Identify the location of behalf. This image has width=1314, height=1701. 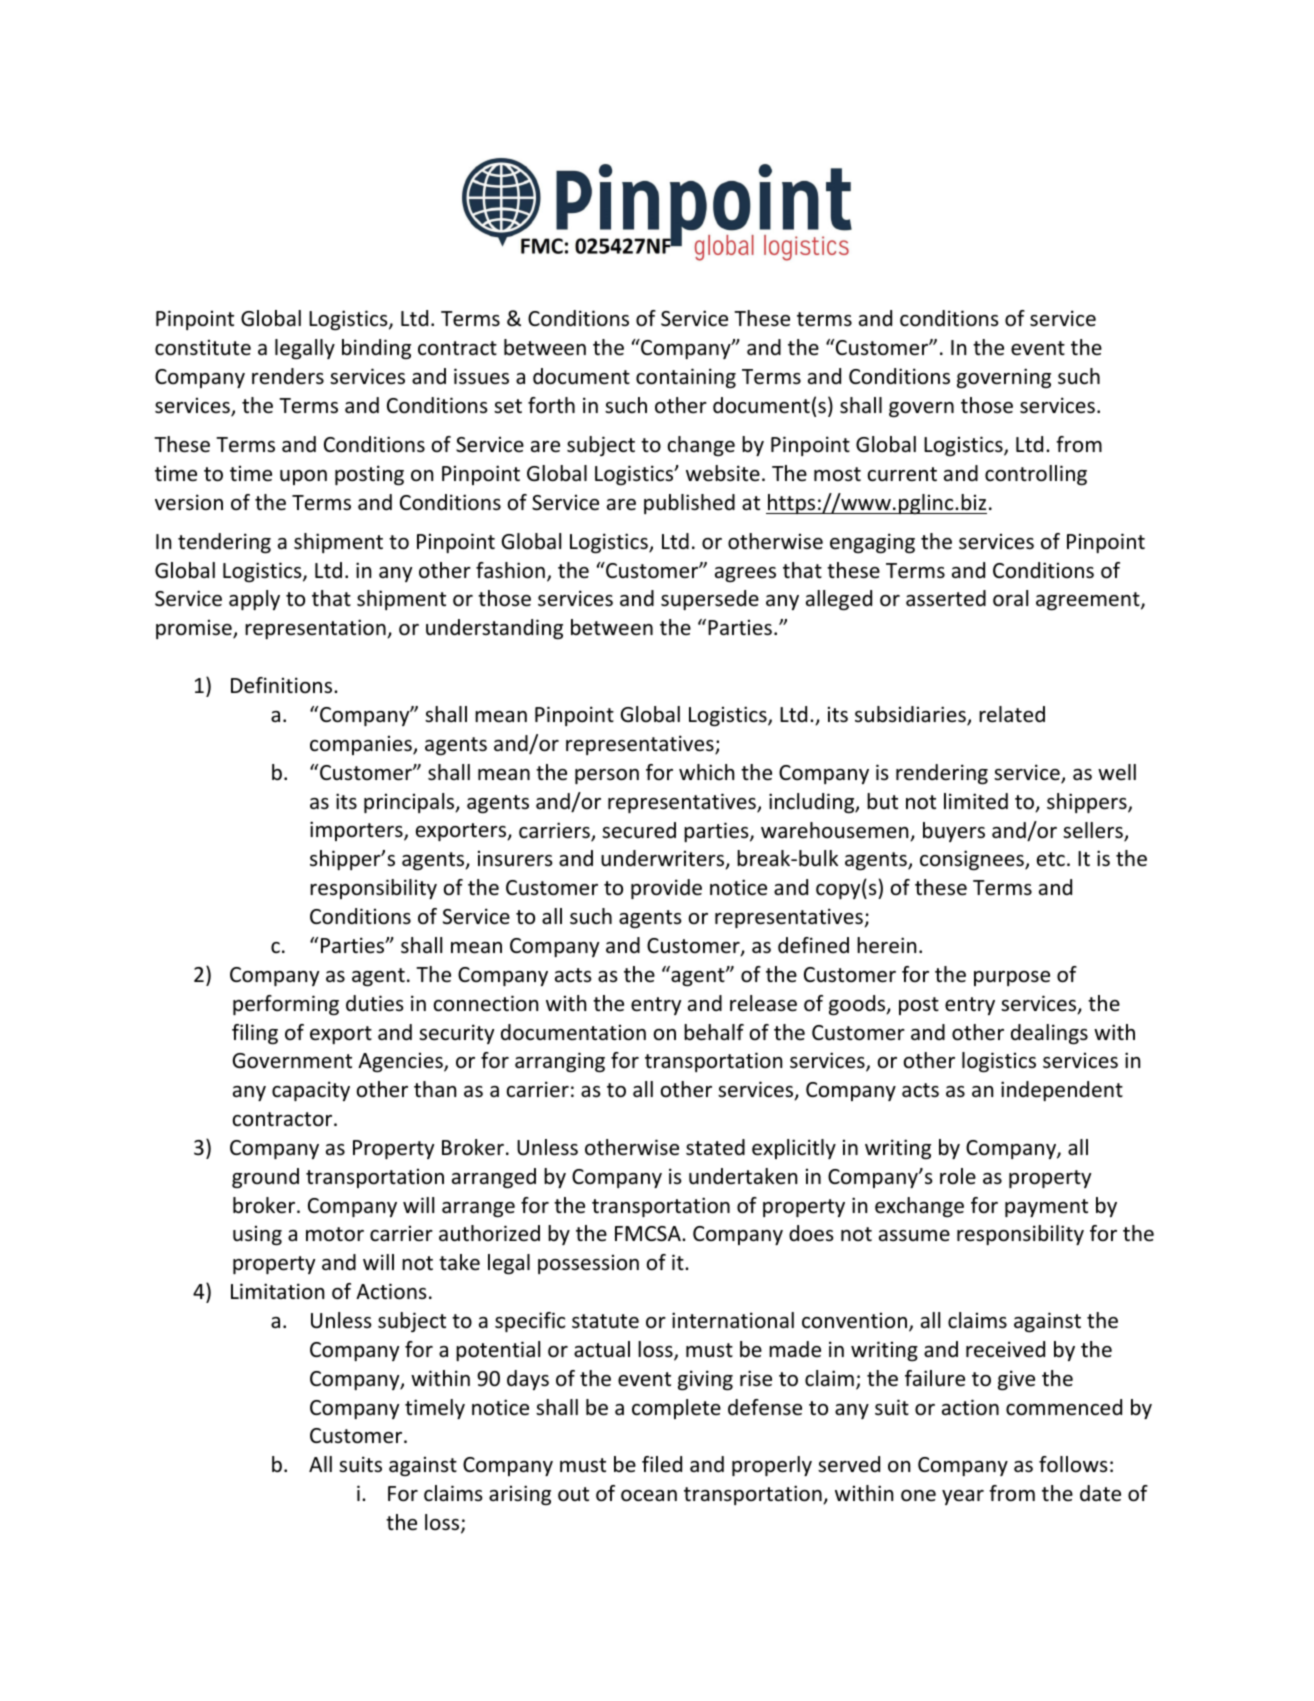
(714, 1032).
